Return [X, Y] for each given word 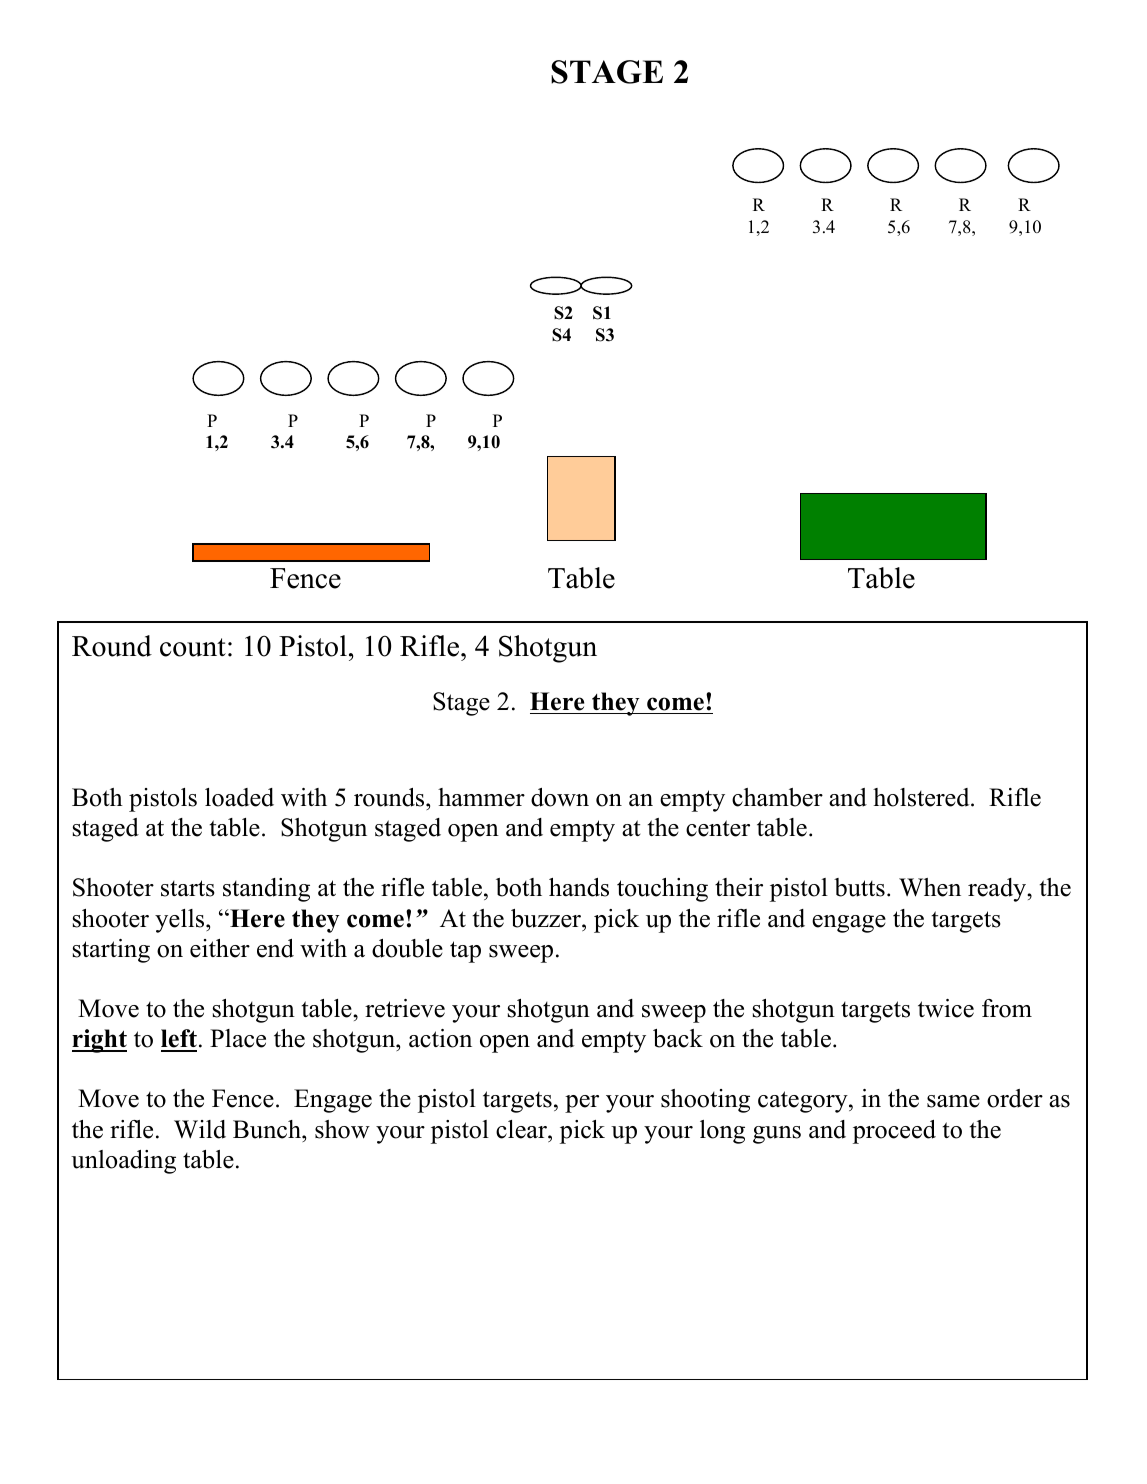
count [193, 647]
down [560, 797]
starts [188, 888]
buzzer [547, 918]
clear [522, 1129]
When [930, 887]
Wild [200, 1129]
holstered [921, 797]
